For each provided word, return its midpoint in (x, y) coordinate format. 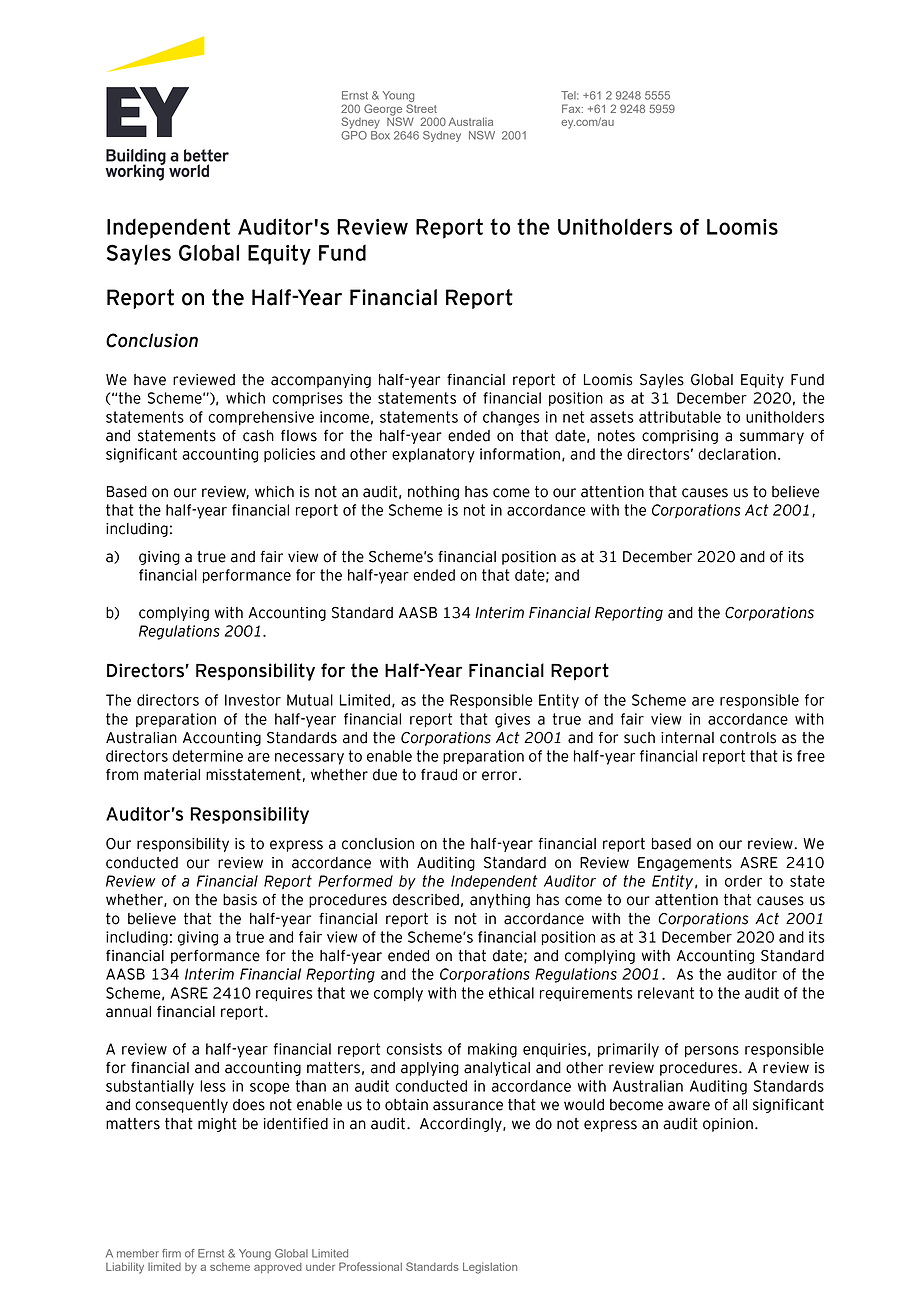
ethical (511, 993)
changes (511, 418)
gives (512, 720)
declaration (737, 454)
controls (748, 738)
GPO (354, 134)
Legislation (490, 1268)
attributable (680, 417)
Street (421, 108)
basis (240, 900)
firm (171, 1253)
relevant (666, 993)
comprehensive (261, 418)
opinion (728, 1125)
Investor (253, 700)
